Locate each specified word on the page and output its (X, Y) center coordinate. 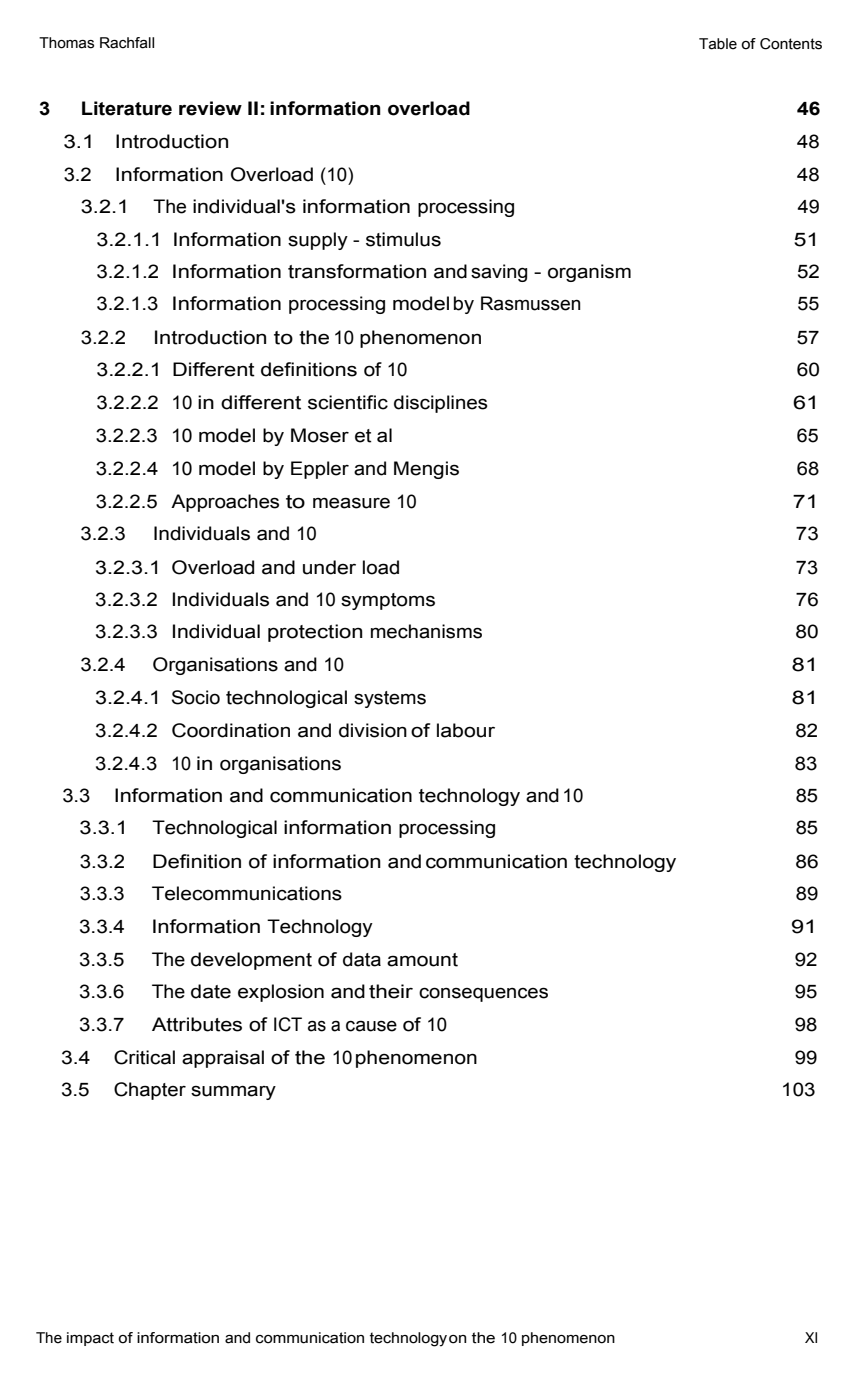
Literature (127, 108)
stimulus (403, 239)
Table (718, 44)
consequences (483, 994)
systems (390, 699)
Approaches (225, 503)
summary (233, 1092)
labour (466, 730)
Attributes (197, 1024)
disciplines (441, 404)
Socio (196, 697)
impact (90, 1339)
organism (589, 273)
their (391, 991)
